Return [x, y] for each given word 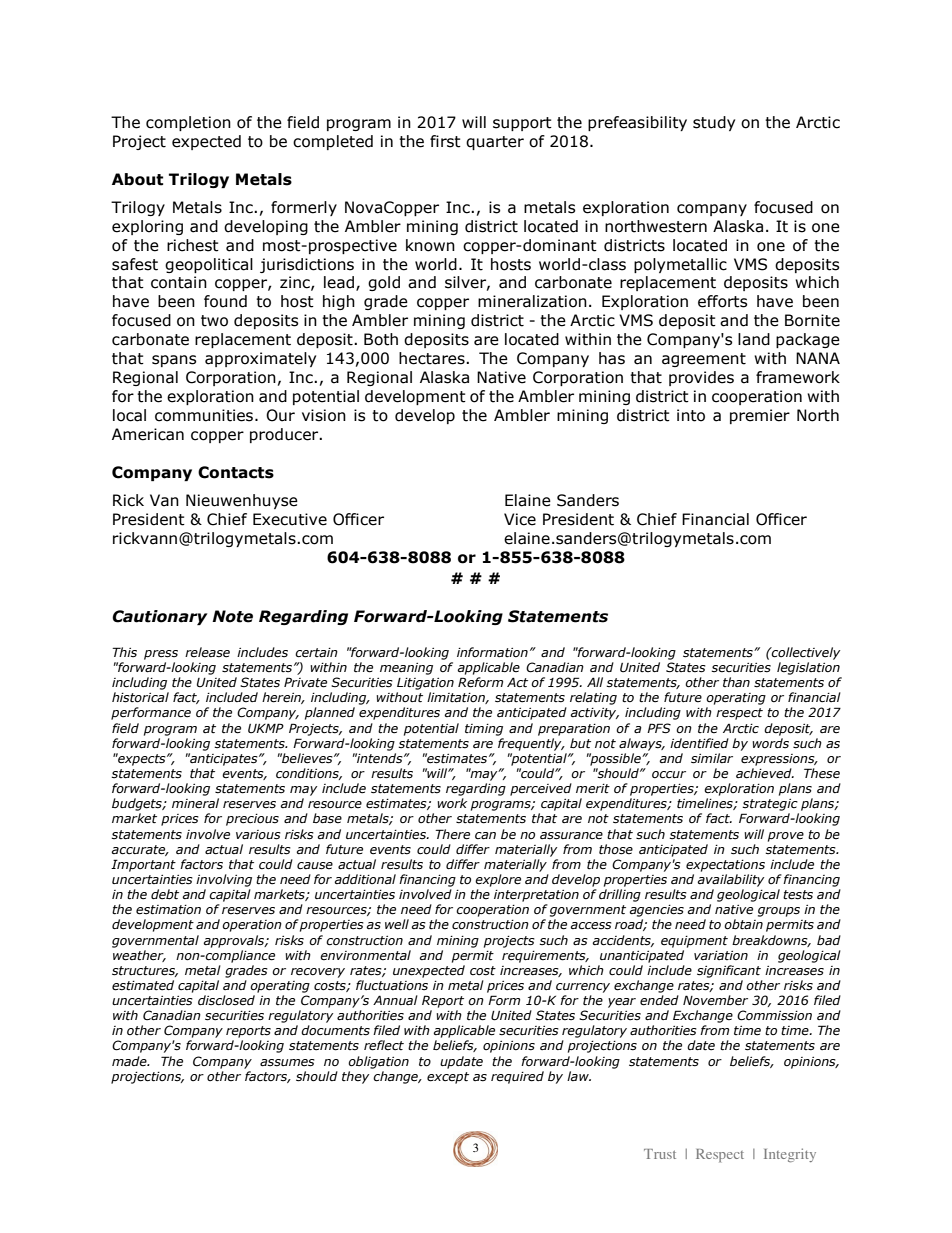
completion [188, 123]
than [736, 682]
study [714, 123]
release [207, 652]
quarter [495, 143]
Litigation [425, 684]
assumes [287, 1063]
